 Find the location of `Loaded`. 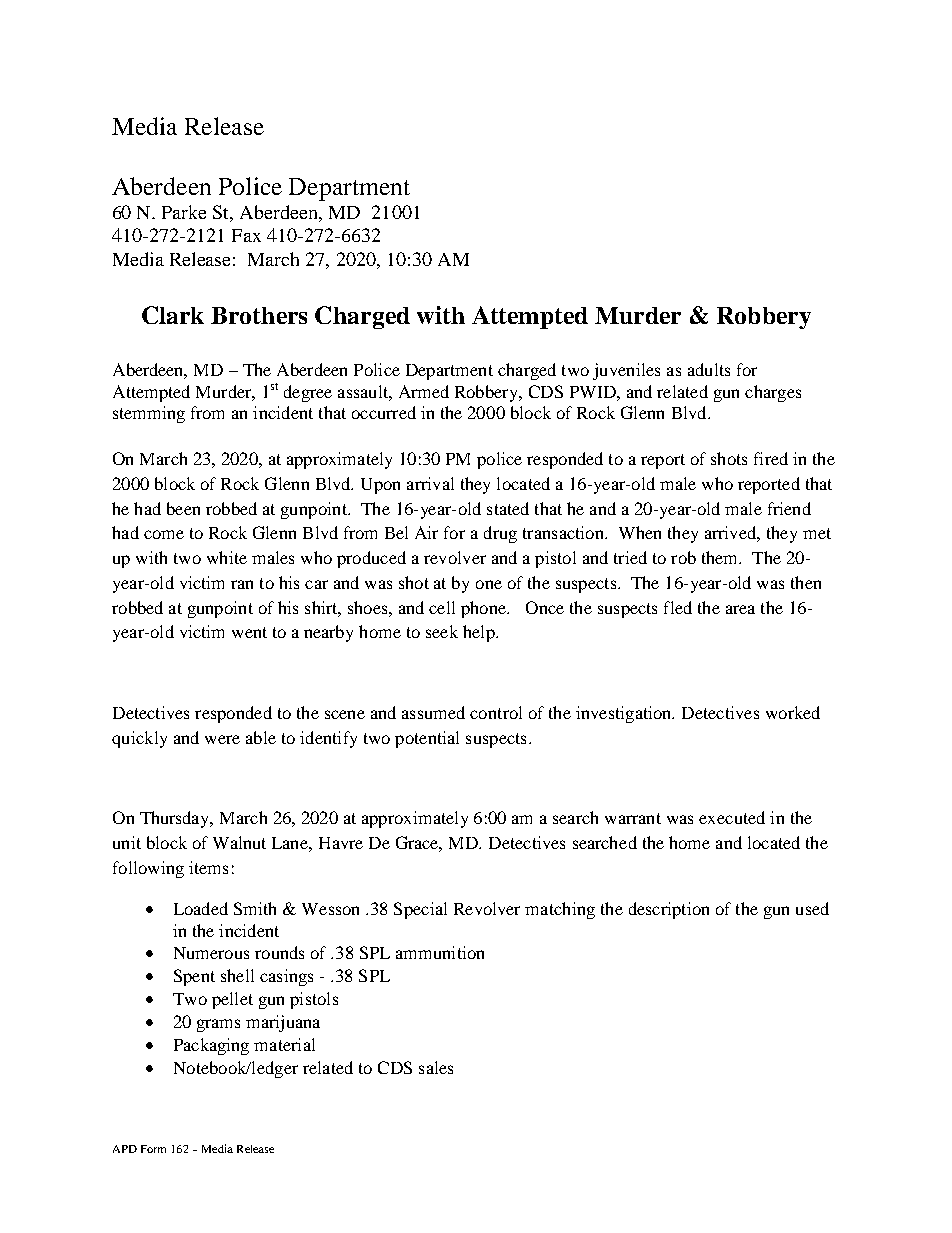

Loaded is located at coordinates (201, 908).
